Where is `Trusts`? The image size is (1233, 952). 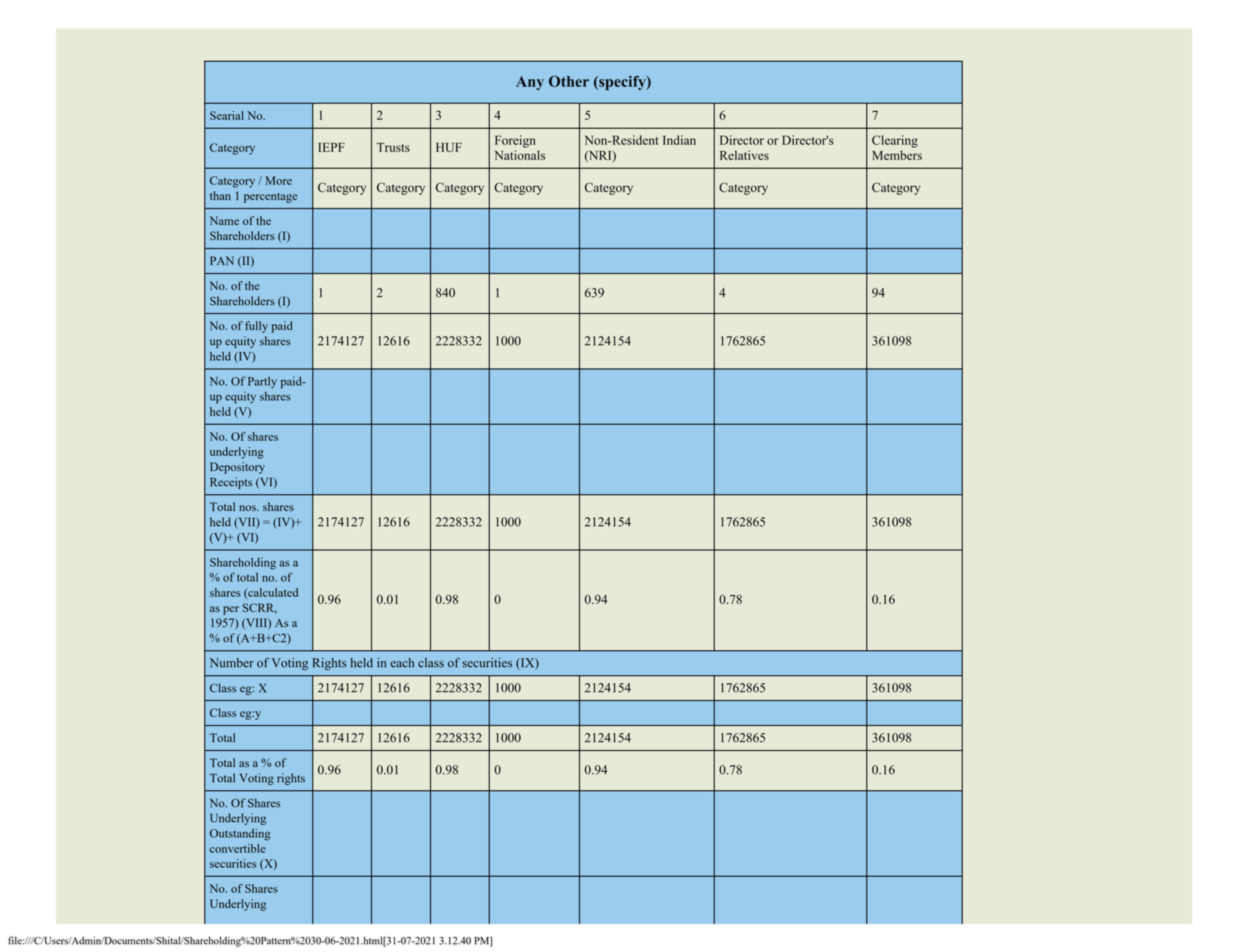 Trusts is located at coordinates (393, 147).
